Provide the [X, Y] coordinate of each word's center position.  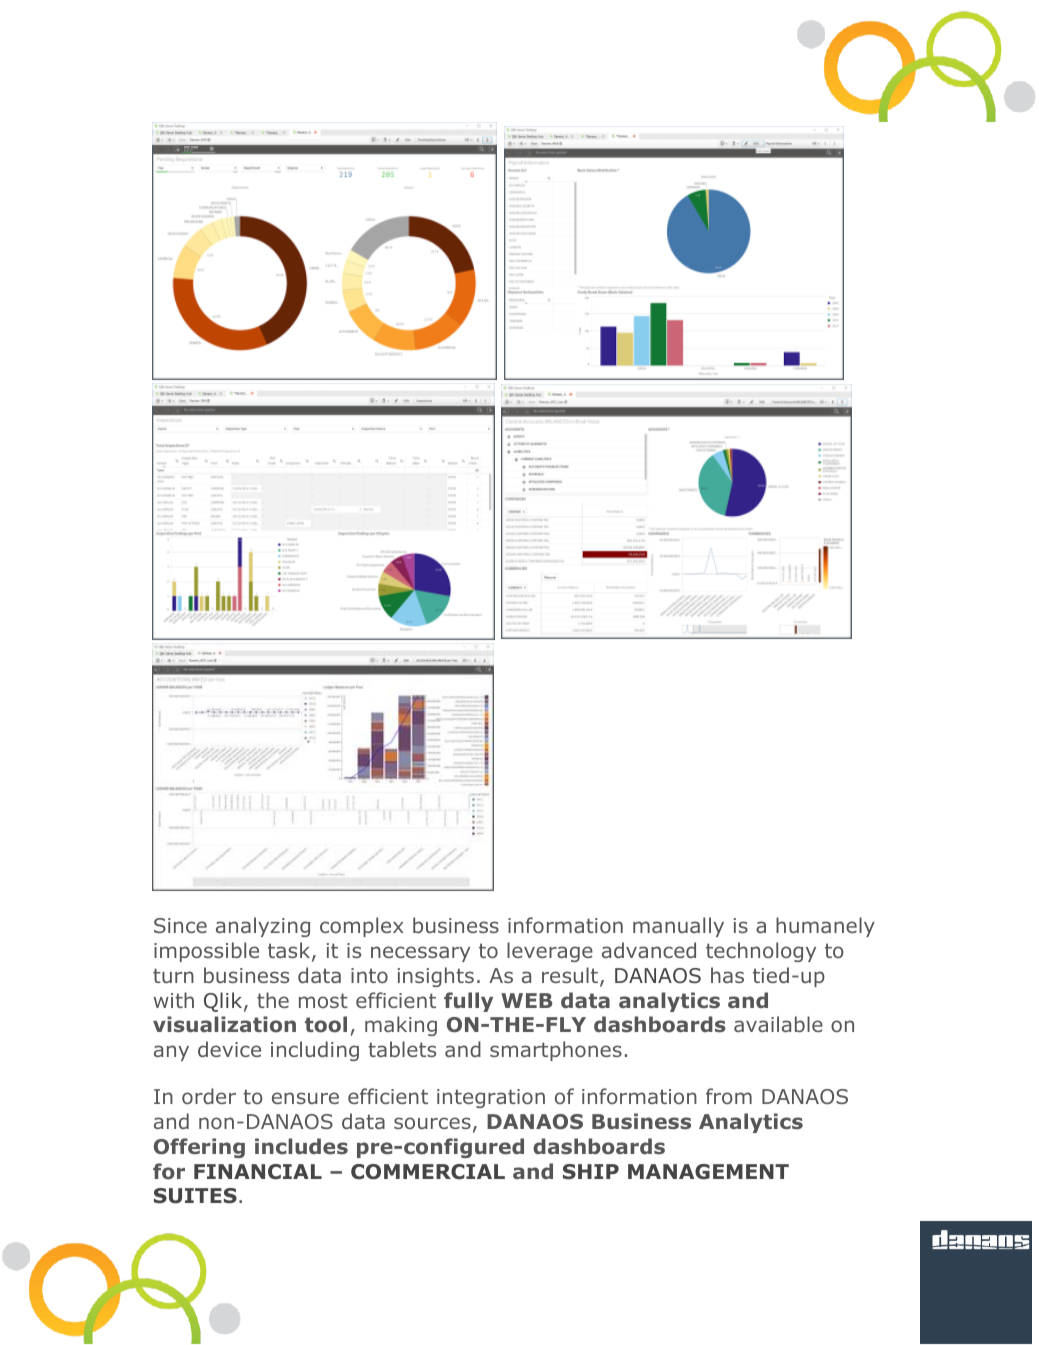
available [778, 1024]
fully [468, 1002]
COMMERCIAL [428, 1172]
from [729, 1096]
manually [678, 927]
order [209, 1096]
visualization [224, 1024]
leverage [550, 952]
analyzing [263, 927]
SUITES [195, 1196]
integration [491, 1098]
